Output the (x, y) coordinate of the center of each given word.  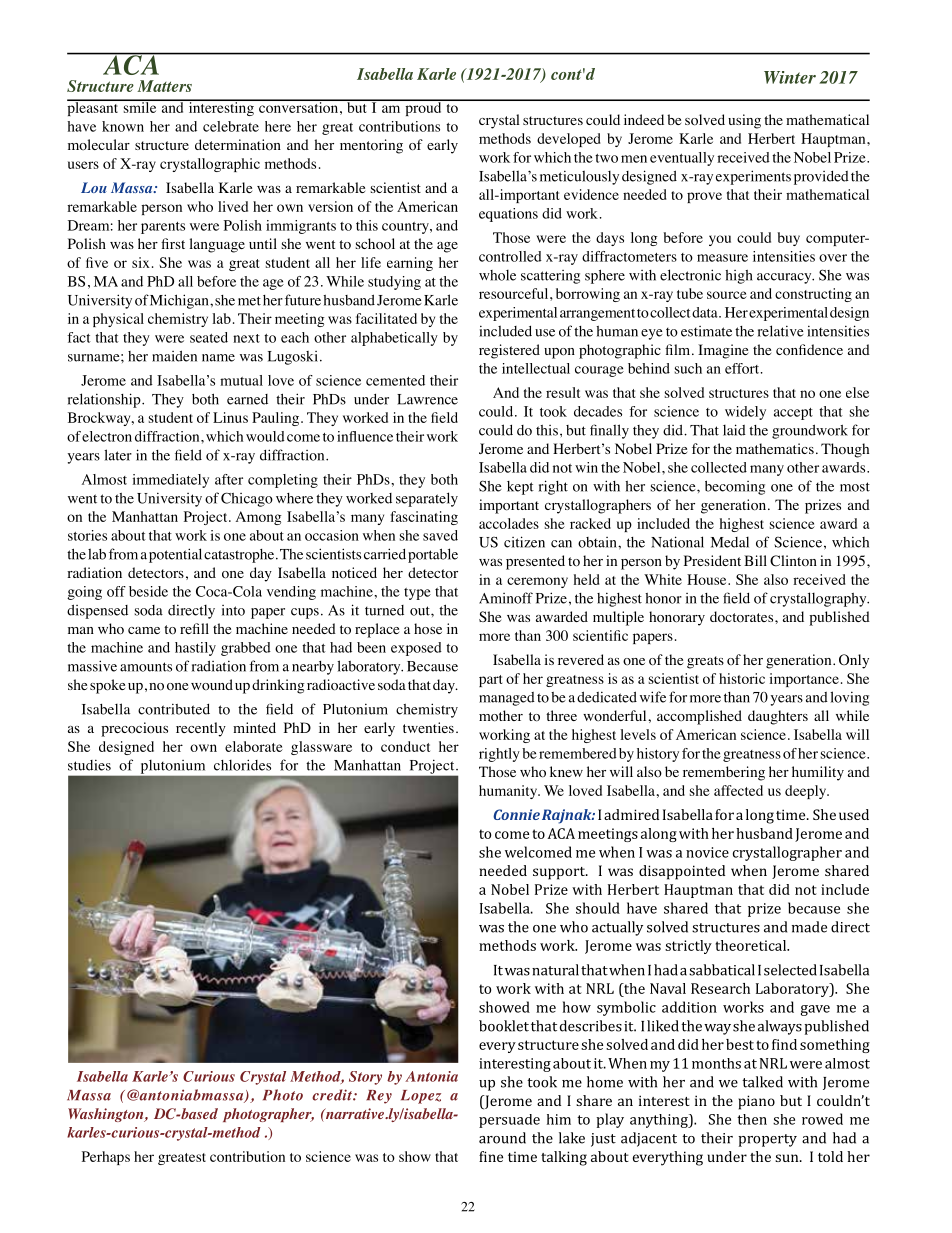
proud (423, 108)
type (417, 594)
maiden (174, 356)
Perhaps (106, 1158)
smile (140, 106)
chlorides (242, 765)
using (744, 121)
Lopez (421, 1097)
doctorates (743, 617)
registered (509, 351)
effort (743, 368)
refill (194, 628)
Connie (516, 814)
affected (738, 790)
